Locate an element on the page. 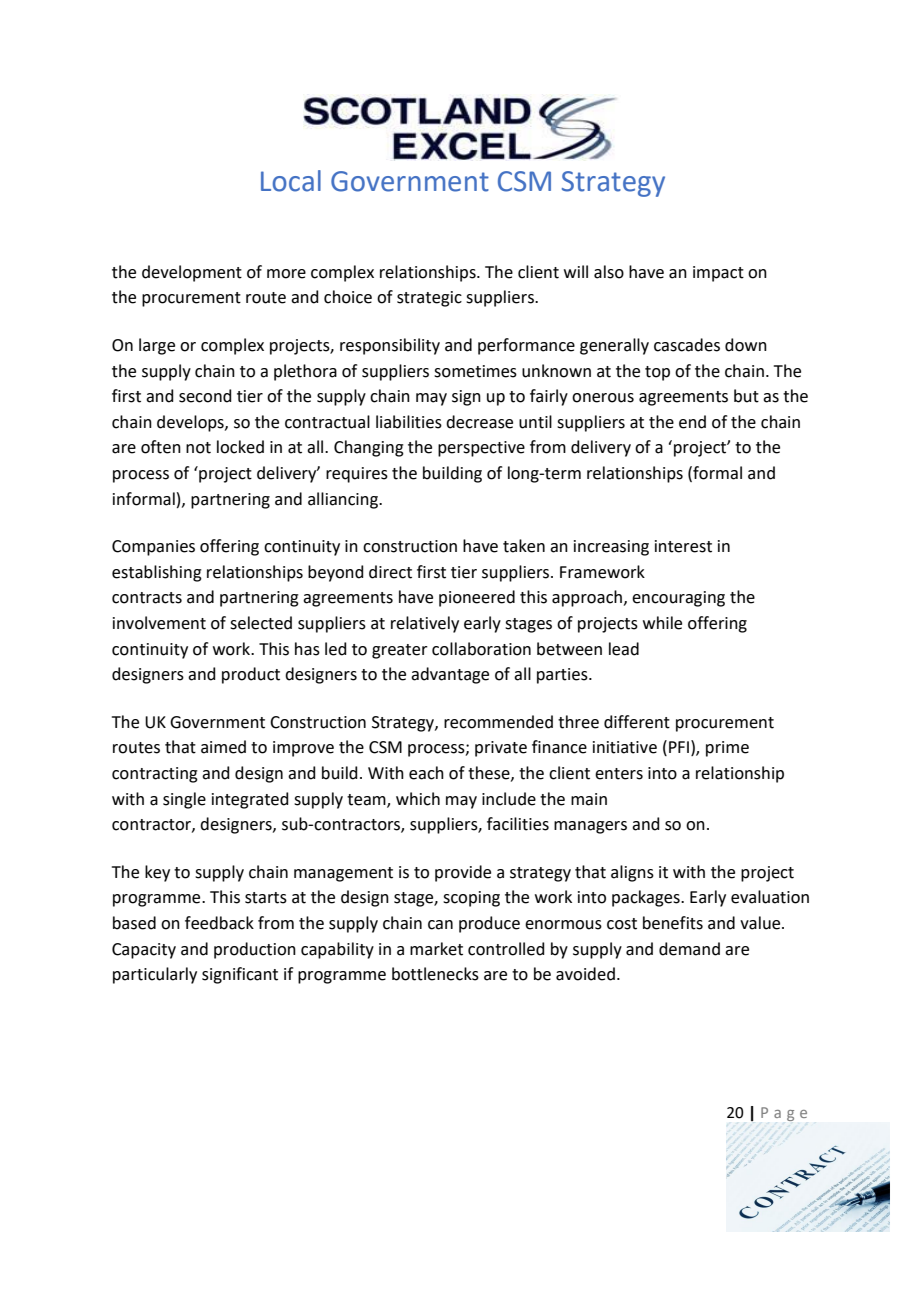 The image size is (924, 1308). strategic is located at coordinates (429, 299).
